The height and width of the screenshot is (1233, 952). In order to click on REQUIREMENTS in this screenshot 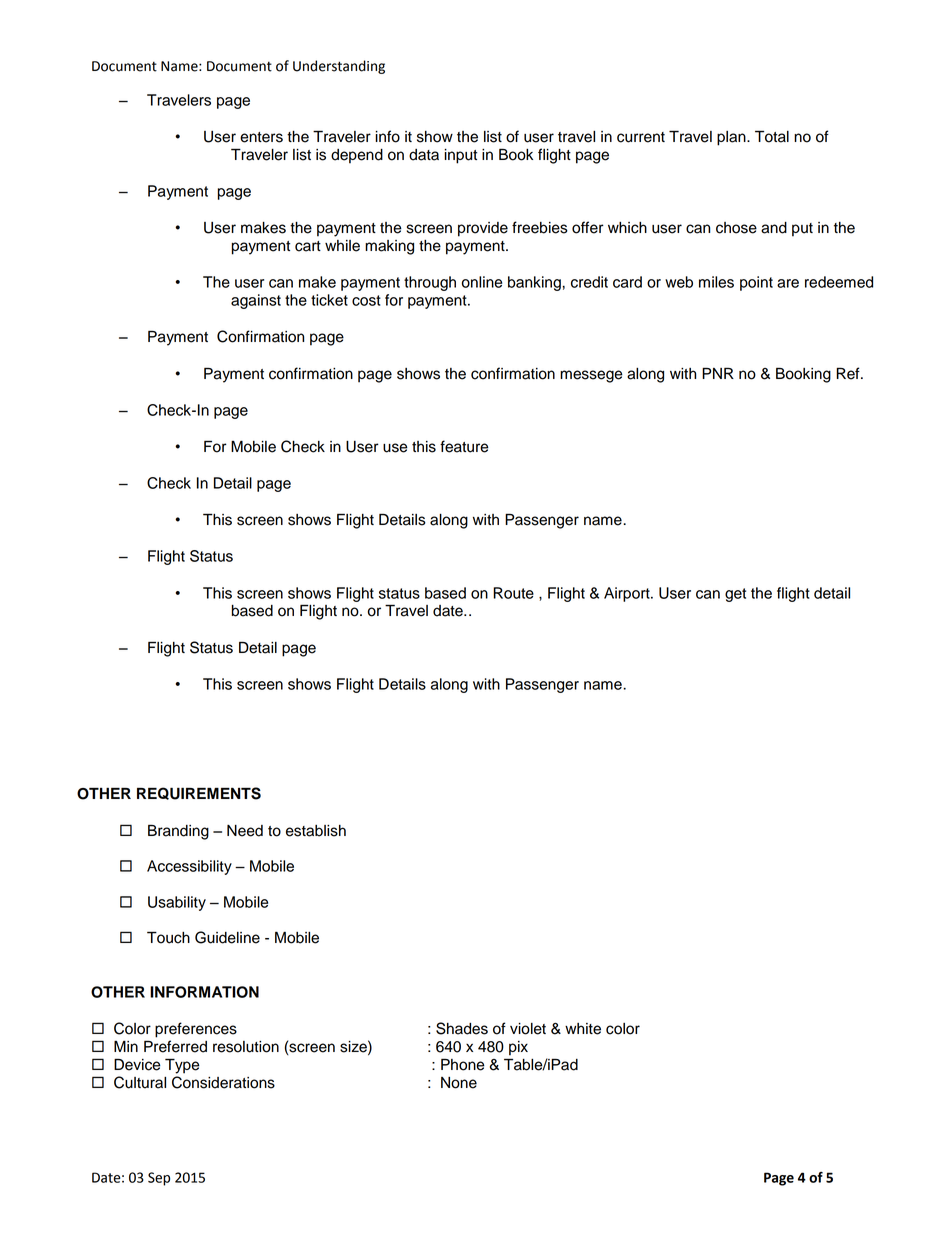, I will do `click(199, 793)`.
